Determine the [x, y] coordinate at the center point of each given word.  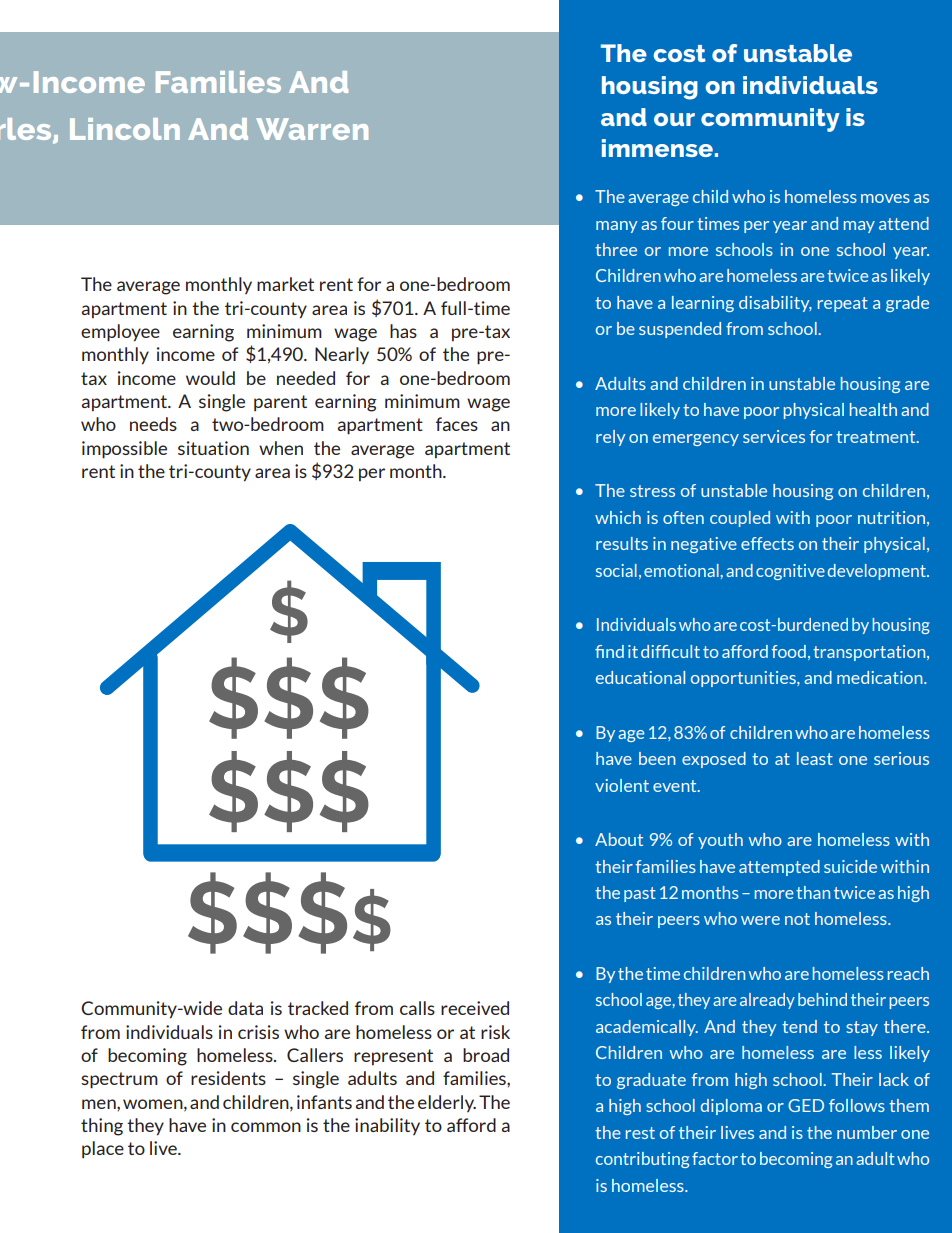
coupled [740, 519]
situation [213, 448]
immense [657, 148]
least [815, 758]
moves [885, 198]
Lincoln [125, 129]
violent [622, 785]
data [245, 1008]
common [266, 1127]
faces [457, 424]
